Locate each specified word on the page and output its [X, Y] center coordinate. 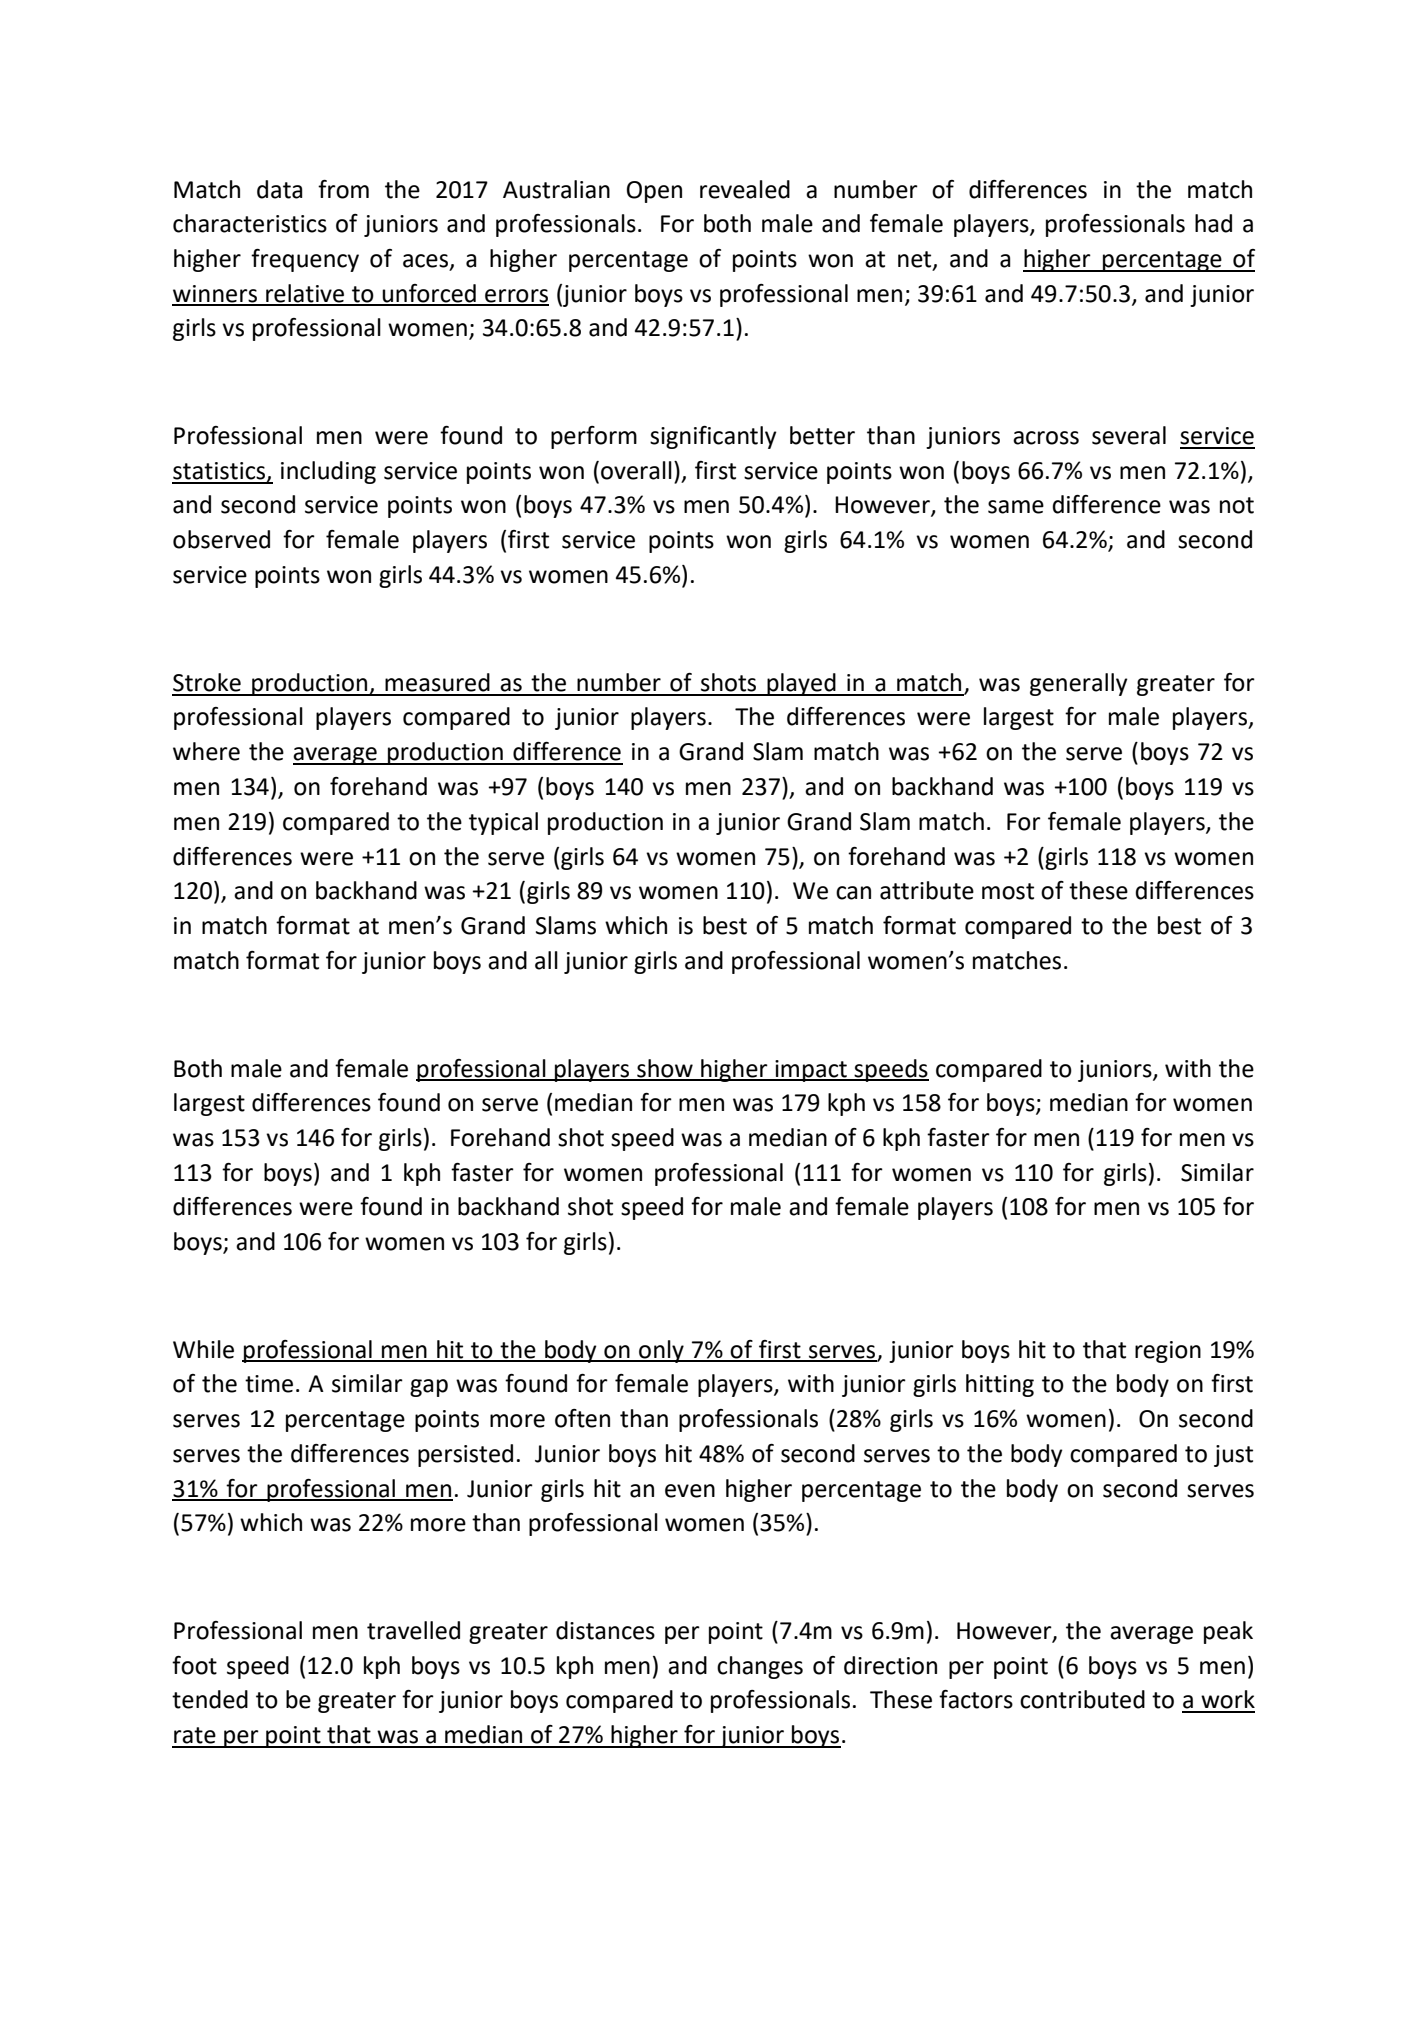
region [1168, 1352]
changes [760, 1667]
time [269, 1384]
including [328, 472]
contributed [1082, 1699]
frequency [305, 260]
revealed [745, 189]
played [801, 684]
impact [811, 1071]
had [1213, 223]
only [661, 1351]
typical [503, 823]
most [1008, 891]
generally [1079, 684]
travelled [413, 1630]
